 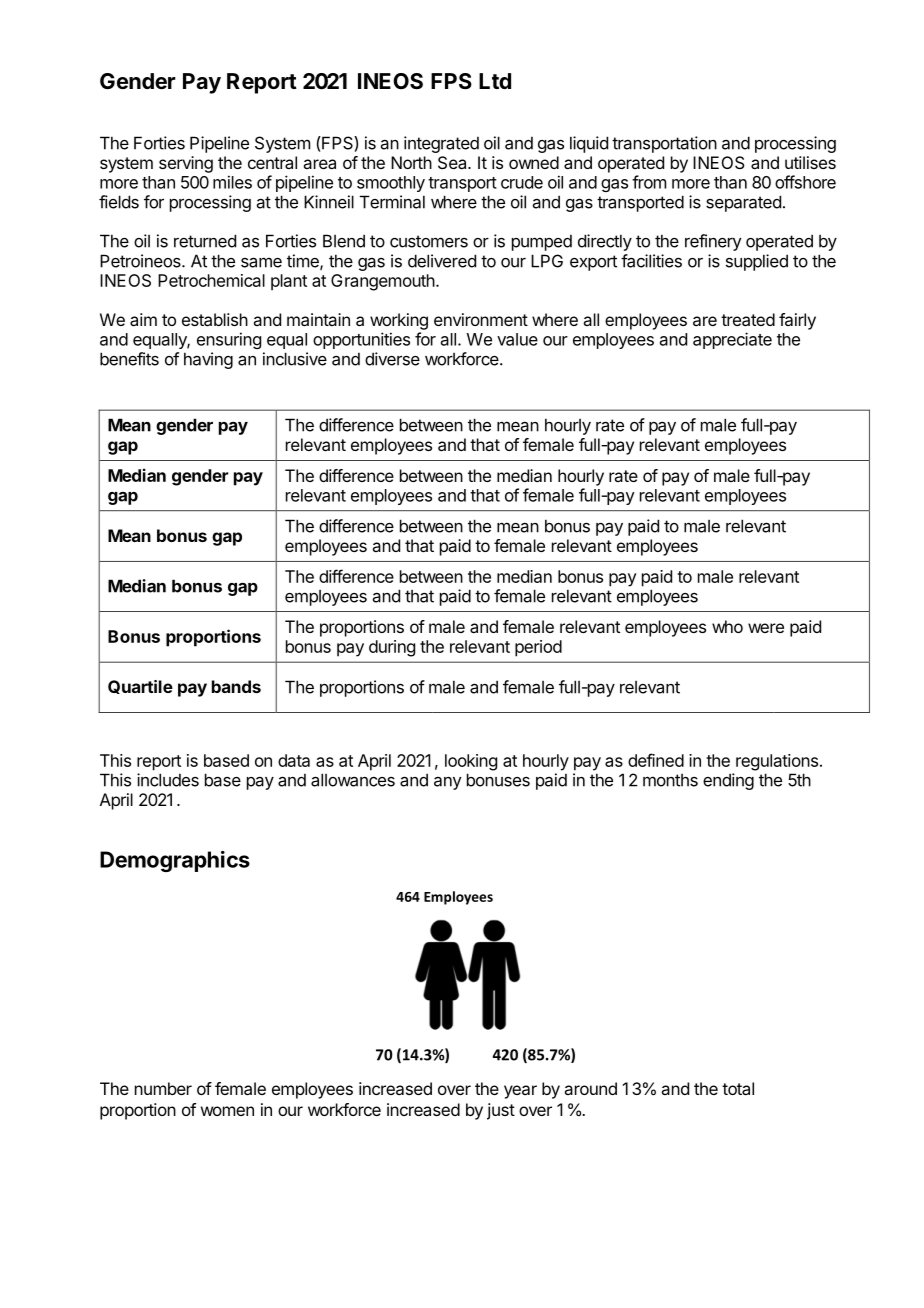 What do you see at coordinates (186, 164) in the screenshot?
I see `serving` at bounding box center [186, 164].
